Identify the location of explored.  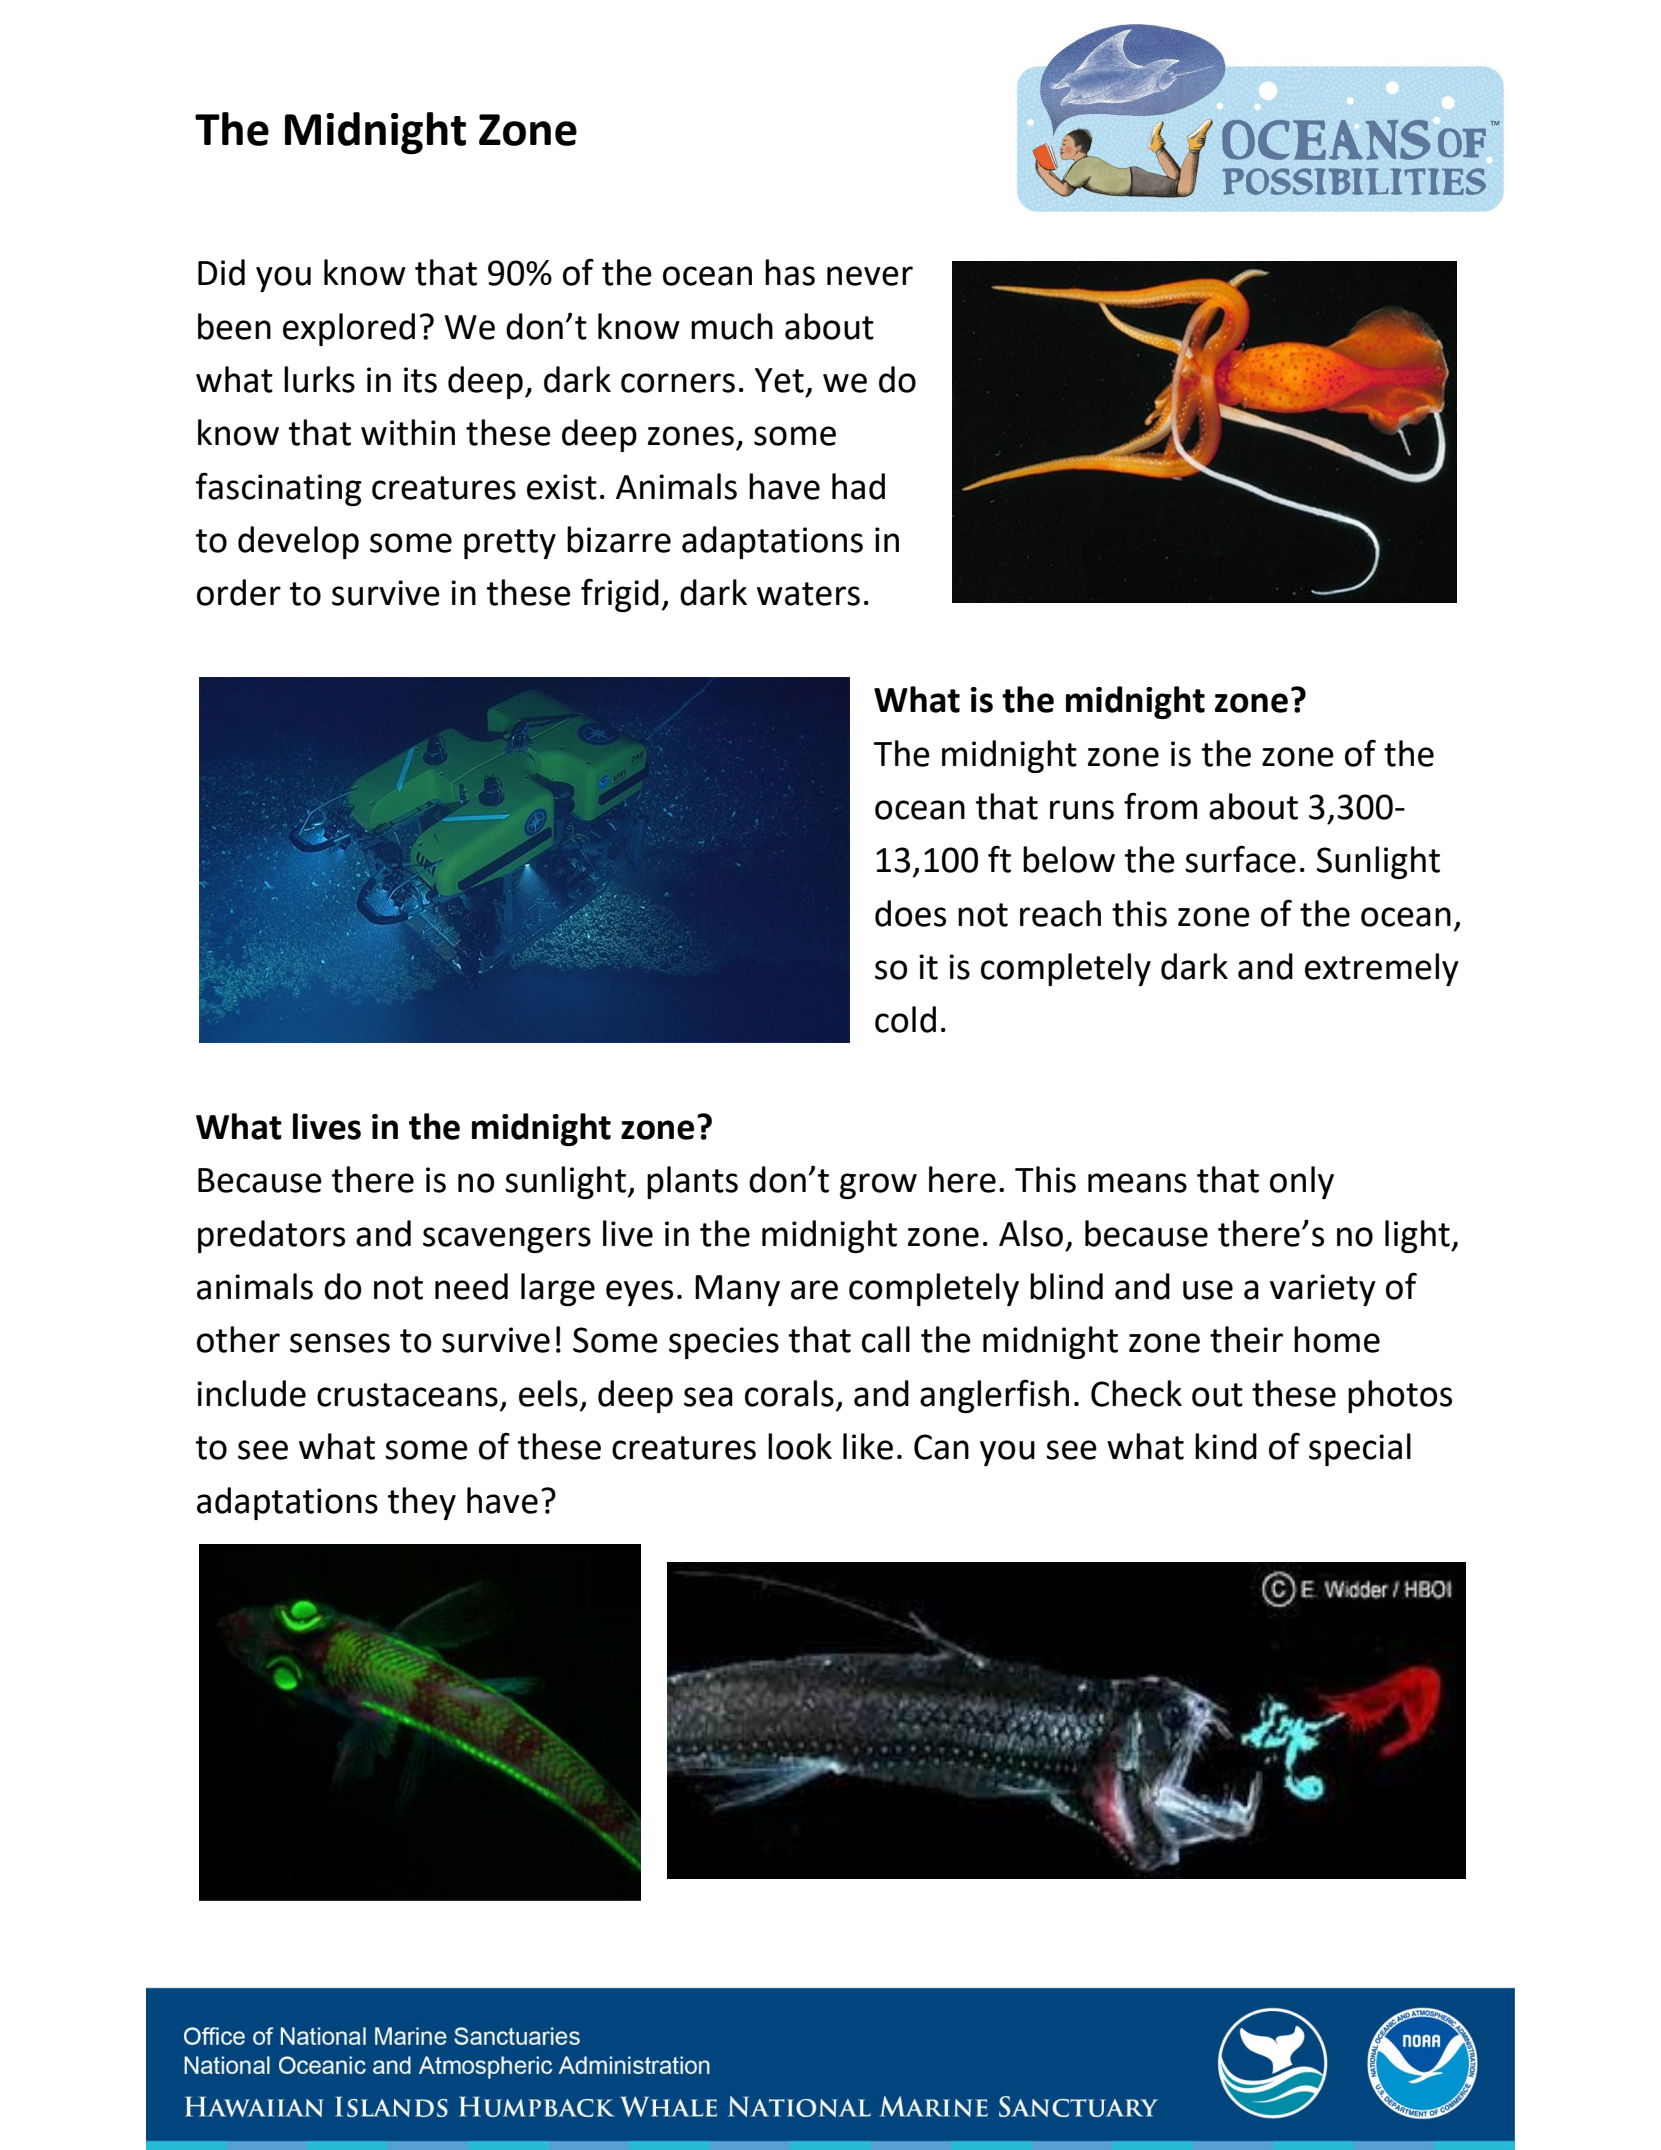
(349, 329).
